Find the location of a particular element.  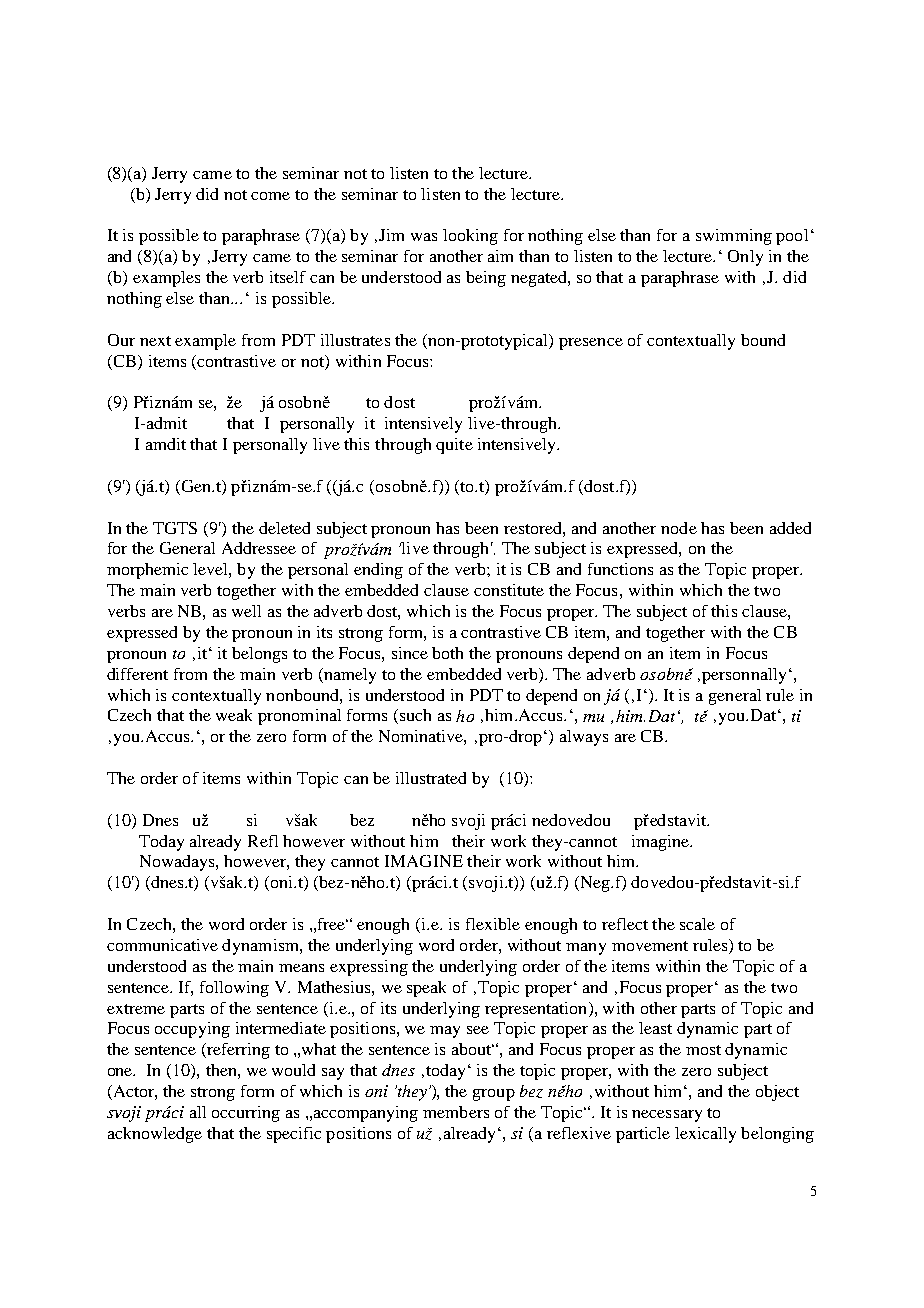

personnally is located at coordinates (744, 676).
